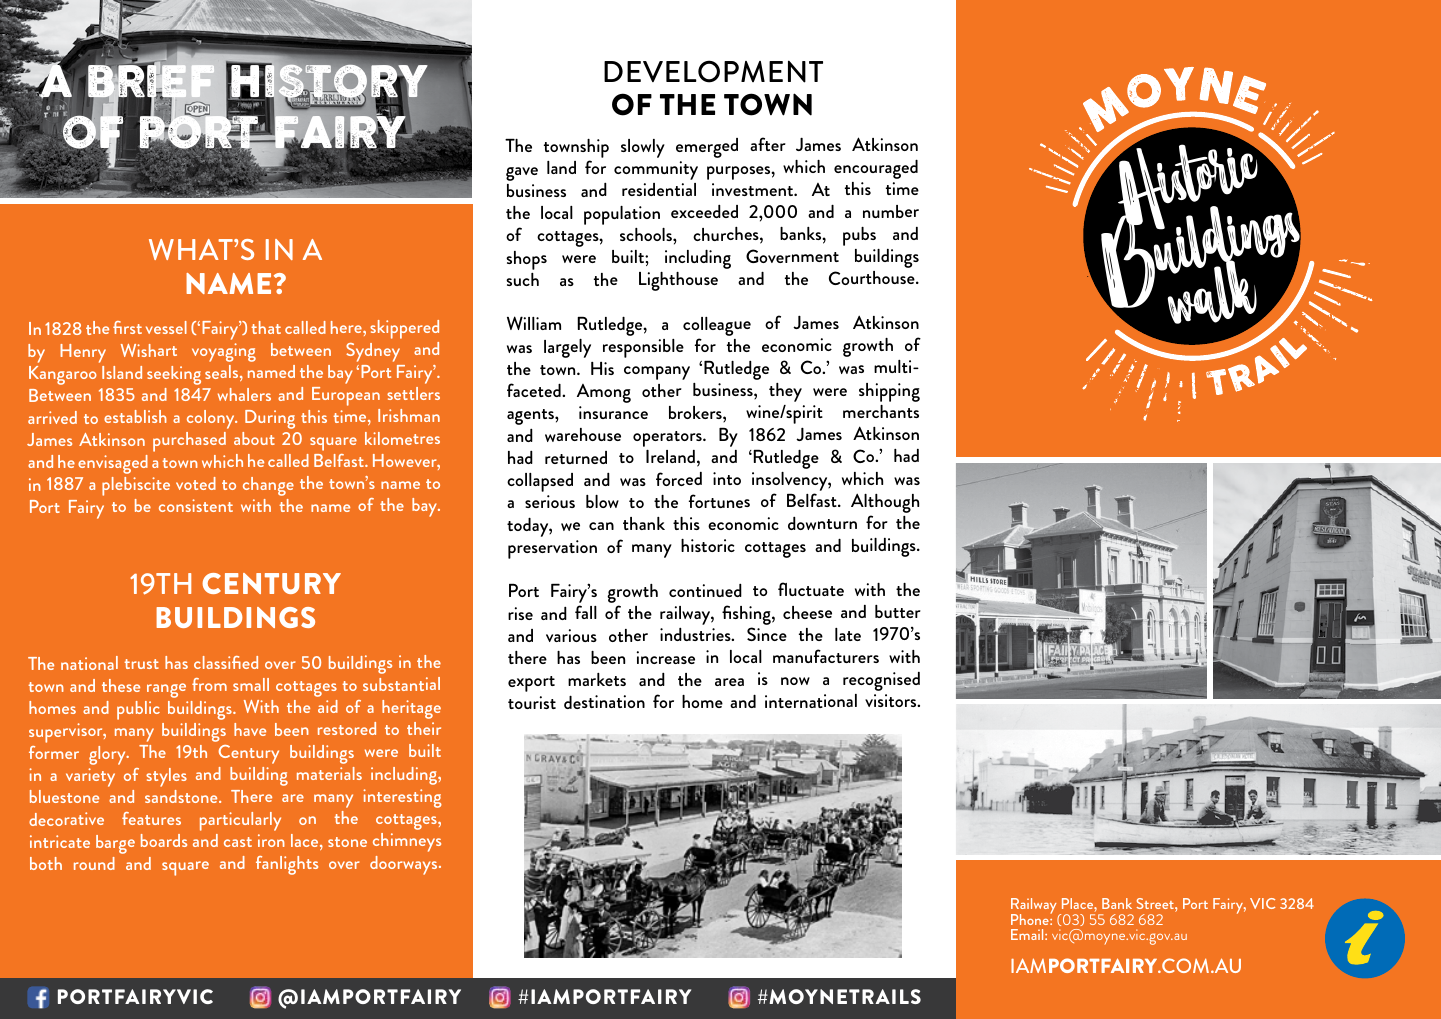  Describe the element at coordinates (713, 71) in the document. I see `DEVELOPMENT` at that location.
